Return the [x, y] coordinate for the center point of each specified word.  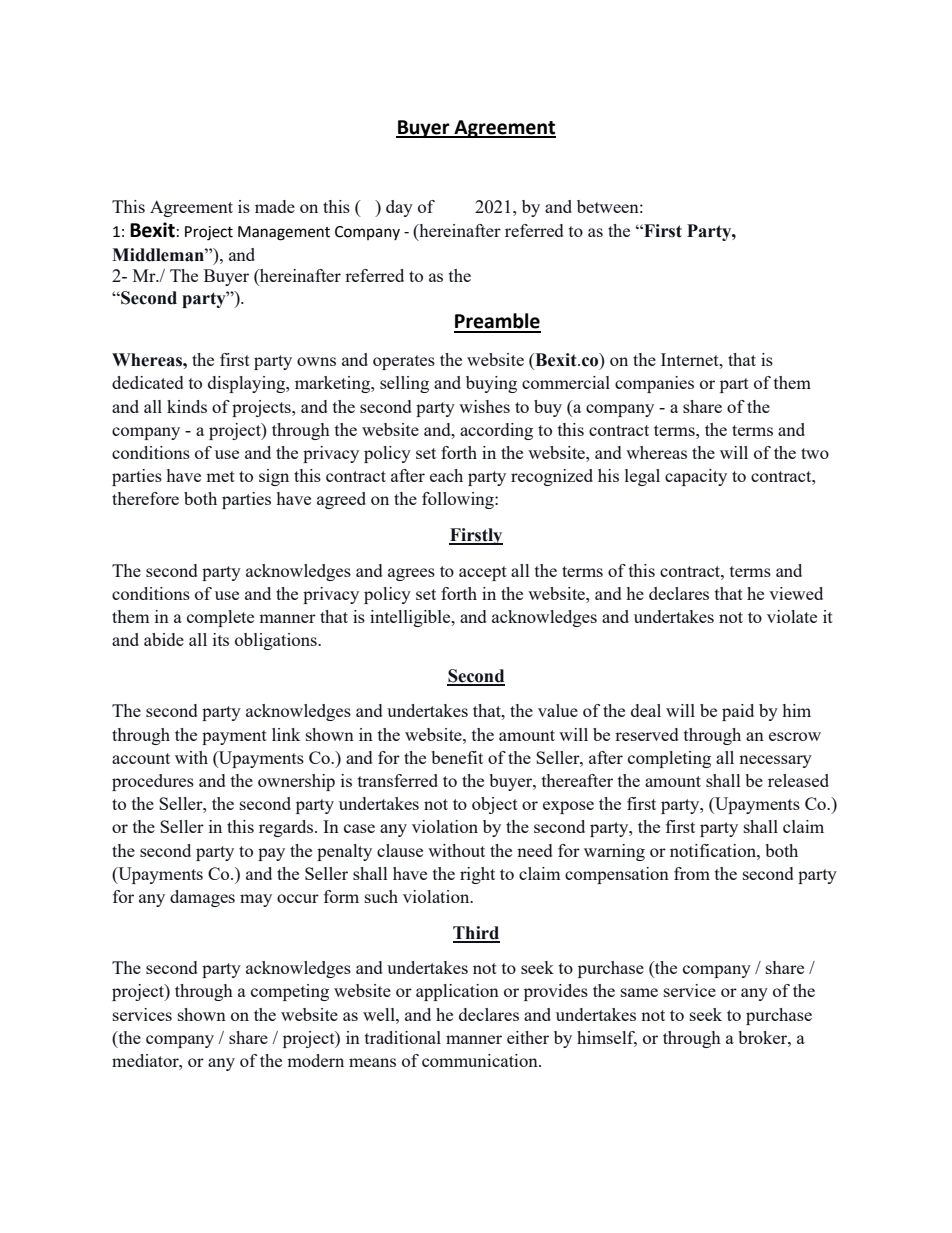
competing [290, 992]
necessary [775, 761]
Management [284, 233]
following [459, 500]
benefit [457, 757]
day [399, 208]
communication [481, 1060]
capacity [696, 477]
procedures [153, 782]
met [220, 476]
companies [654, 384]
